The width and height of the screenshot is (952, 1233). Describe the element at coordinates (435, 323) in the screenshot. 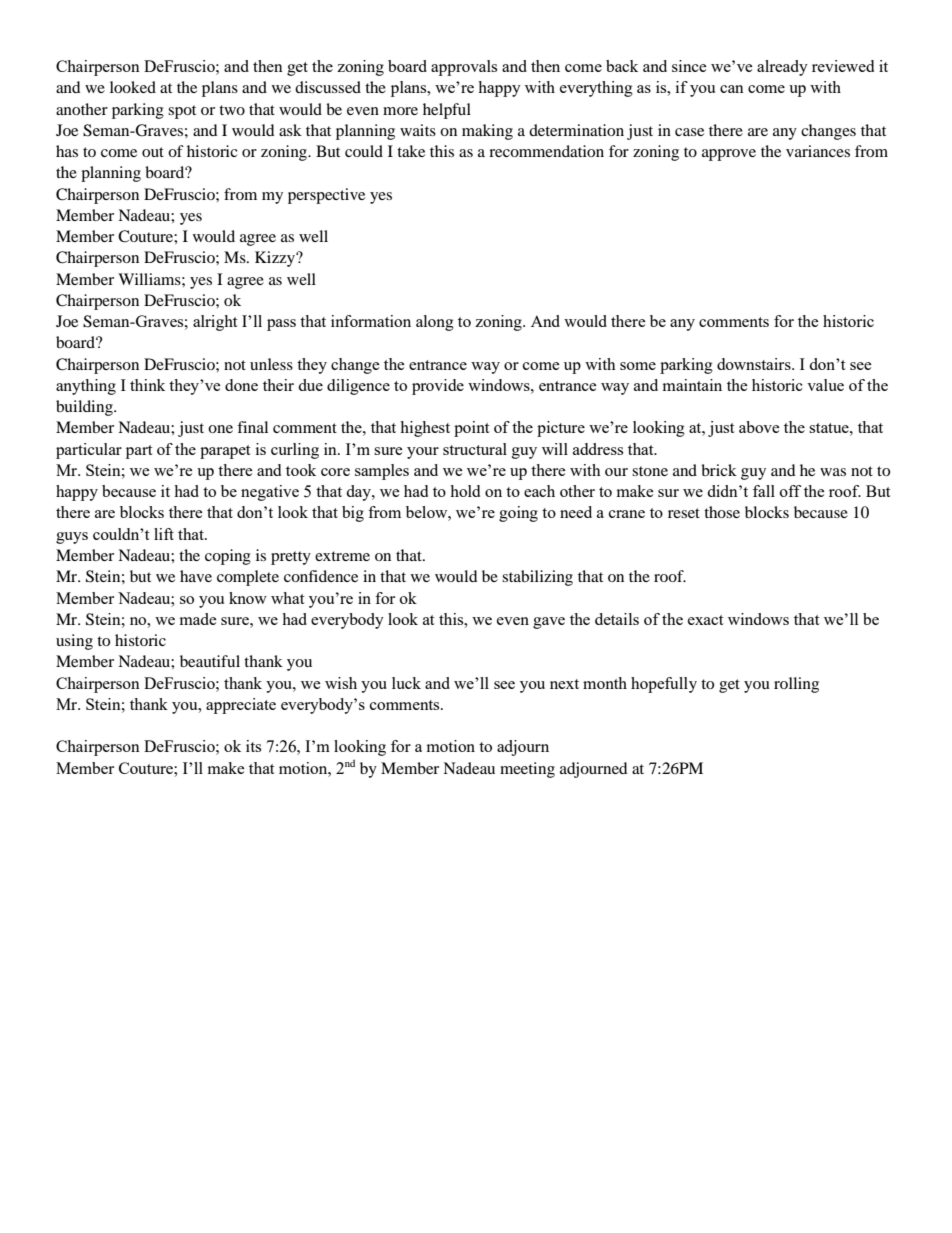

I see `along` at that location.
